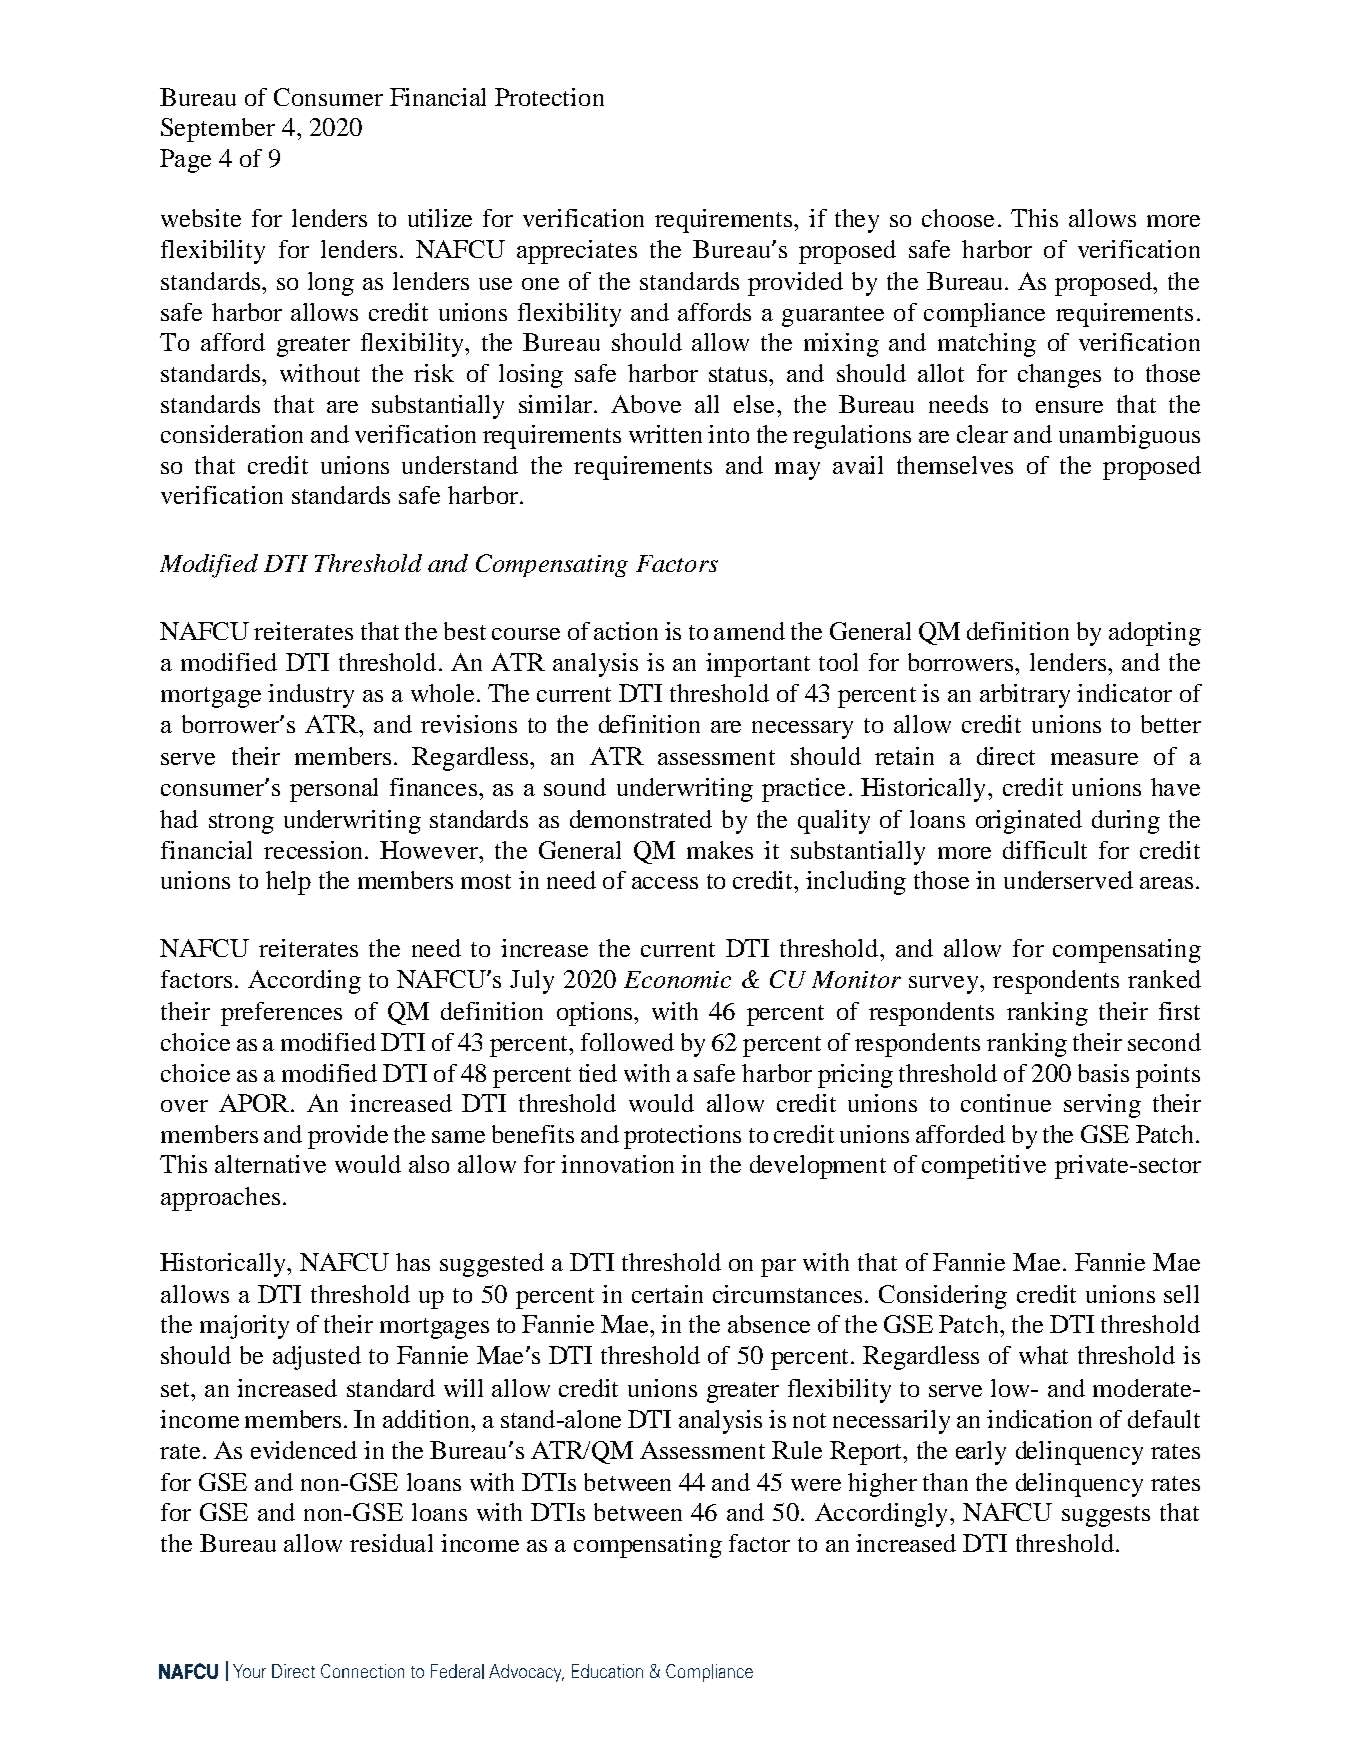 The width and height of the screenshot is (1359, 1759). I want to click on September, so click(218, 130).
